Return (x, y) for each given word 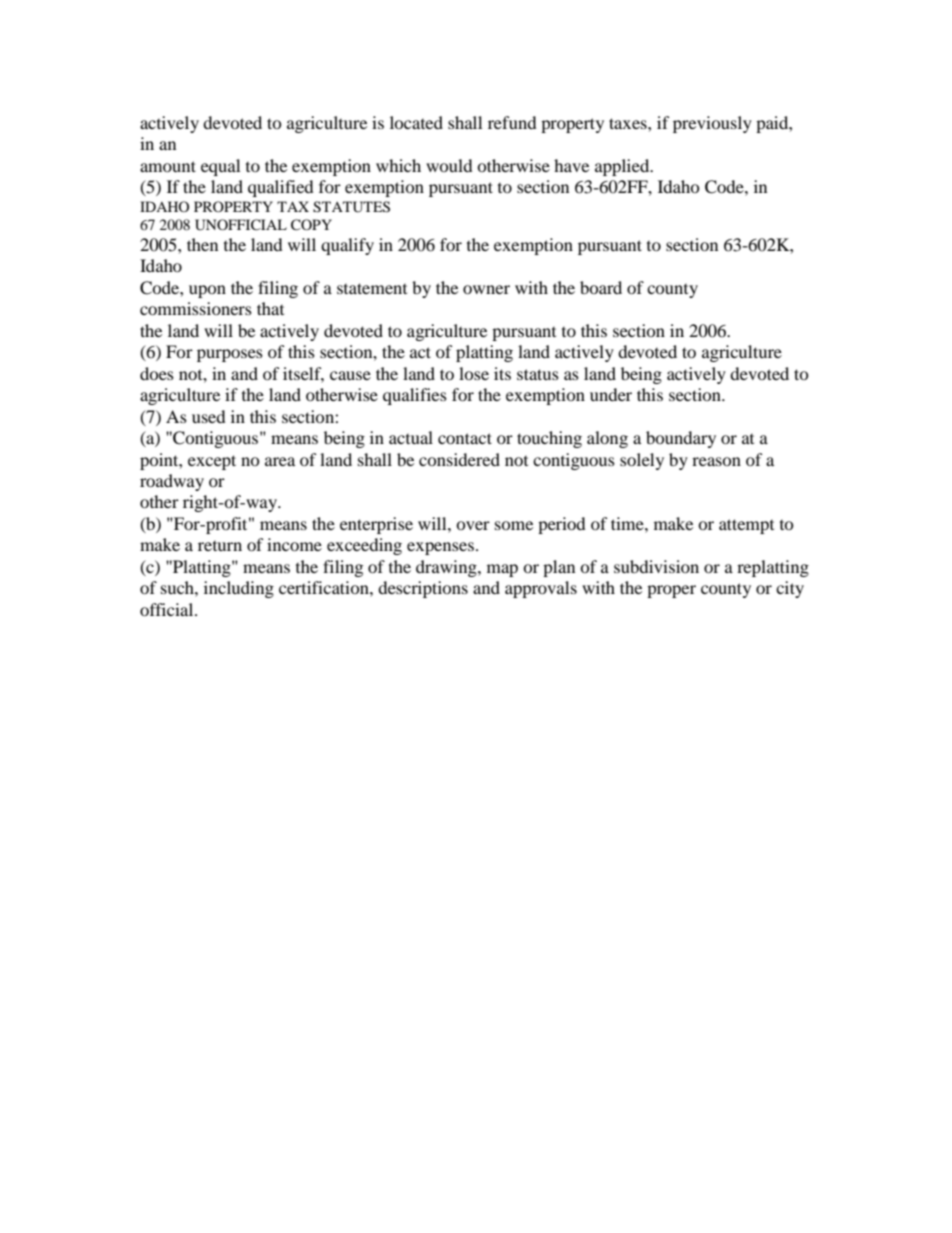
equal (220, 167)
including (239, 589)
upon (207, 291)
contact (465, 438)
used (209, 416)
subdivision (656, 566)
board (601, 287)
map (502, 570)
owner (486, 289)
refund (512, 122)
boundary (681, 439)
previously (712, 124)
